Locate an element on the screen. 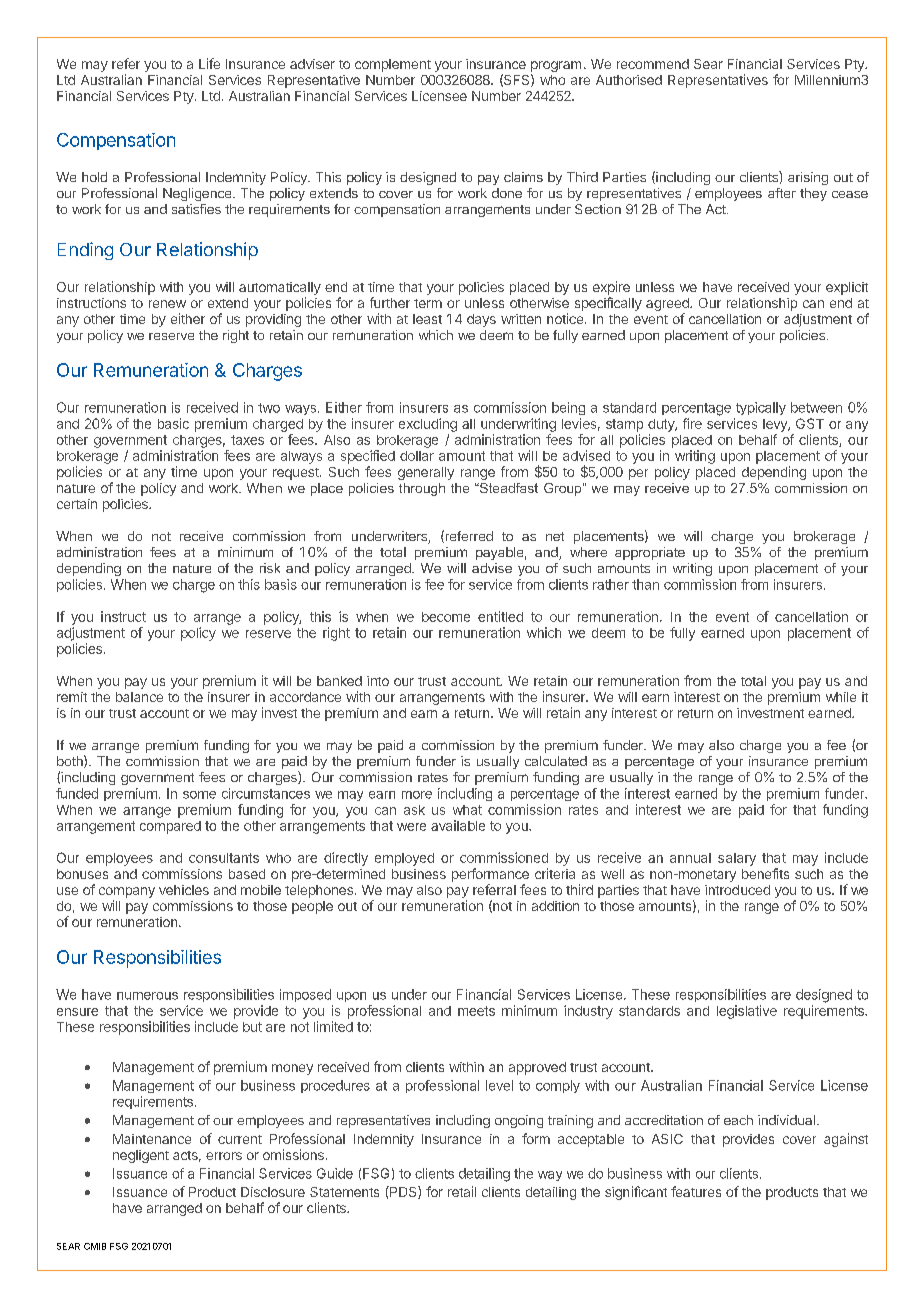 Image resolution: width=924 pixels, height=1308 pixels. retail is located at coordinates (462, 1191).
